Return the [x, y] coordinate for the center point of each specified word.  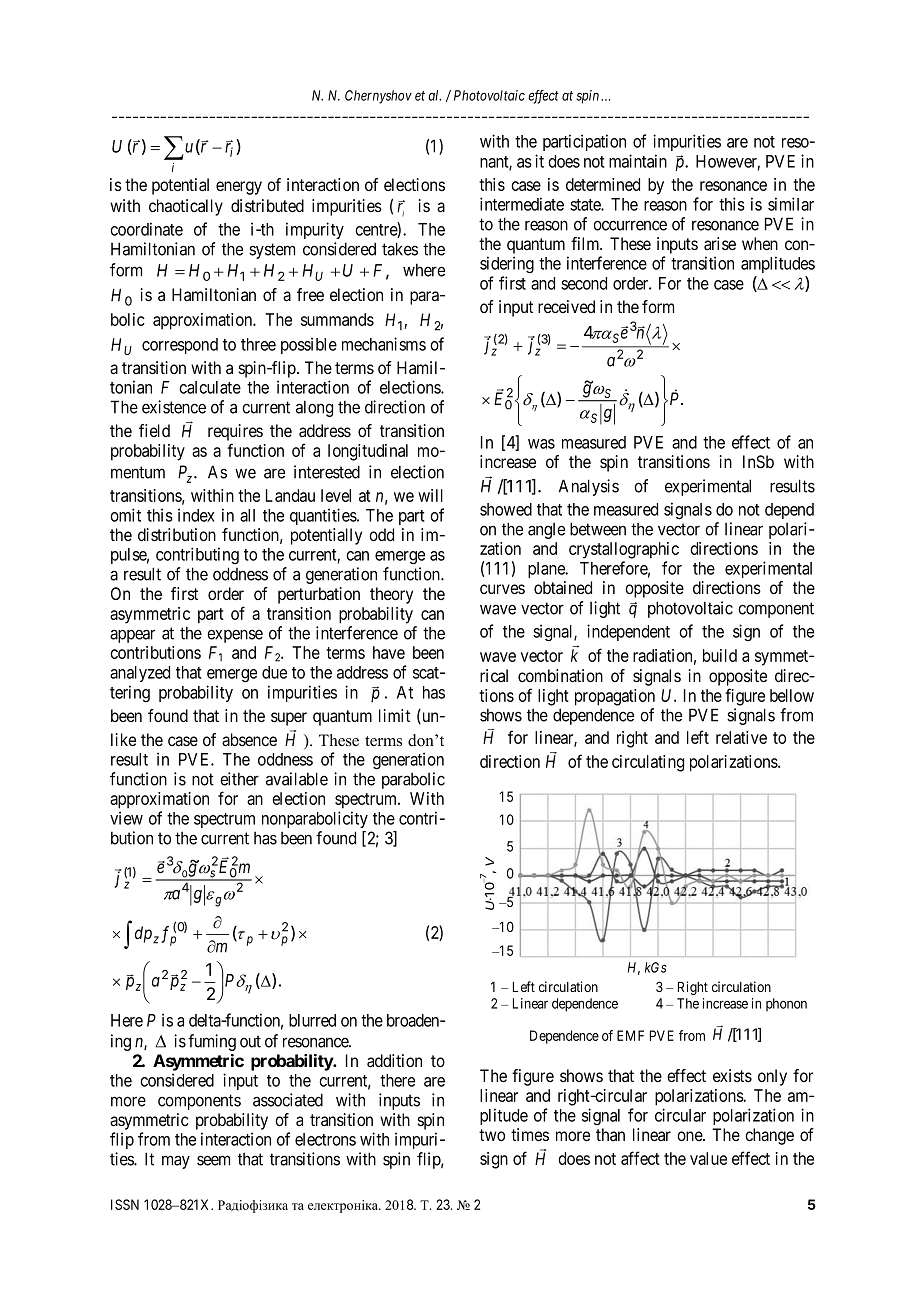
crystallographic [624, 550]
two [492, 1135]
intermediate [522, 204]
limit [394, 715]
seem [213, 1160]
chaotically [186, 207]
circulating [648, 763]
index [196, 515]
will [430, 495]
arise [720, 244]
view [126, 818]
